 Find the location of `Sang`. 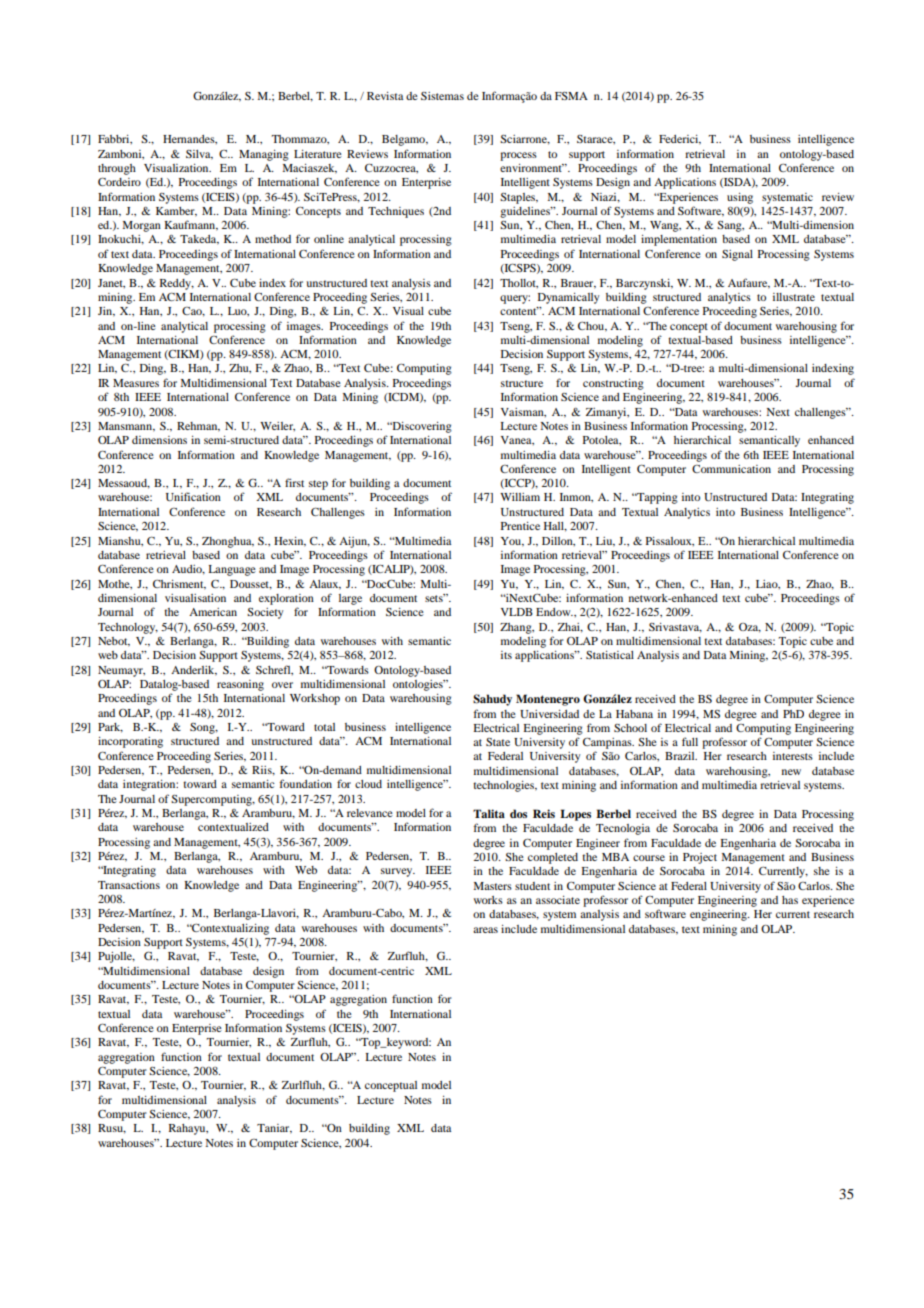

Sang is located at coordinates (730, 226).
